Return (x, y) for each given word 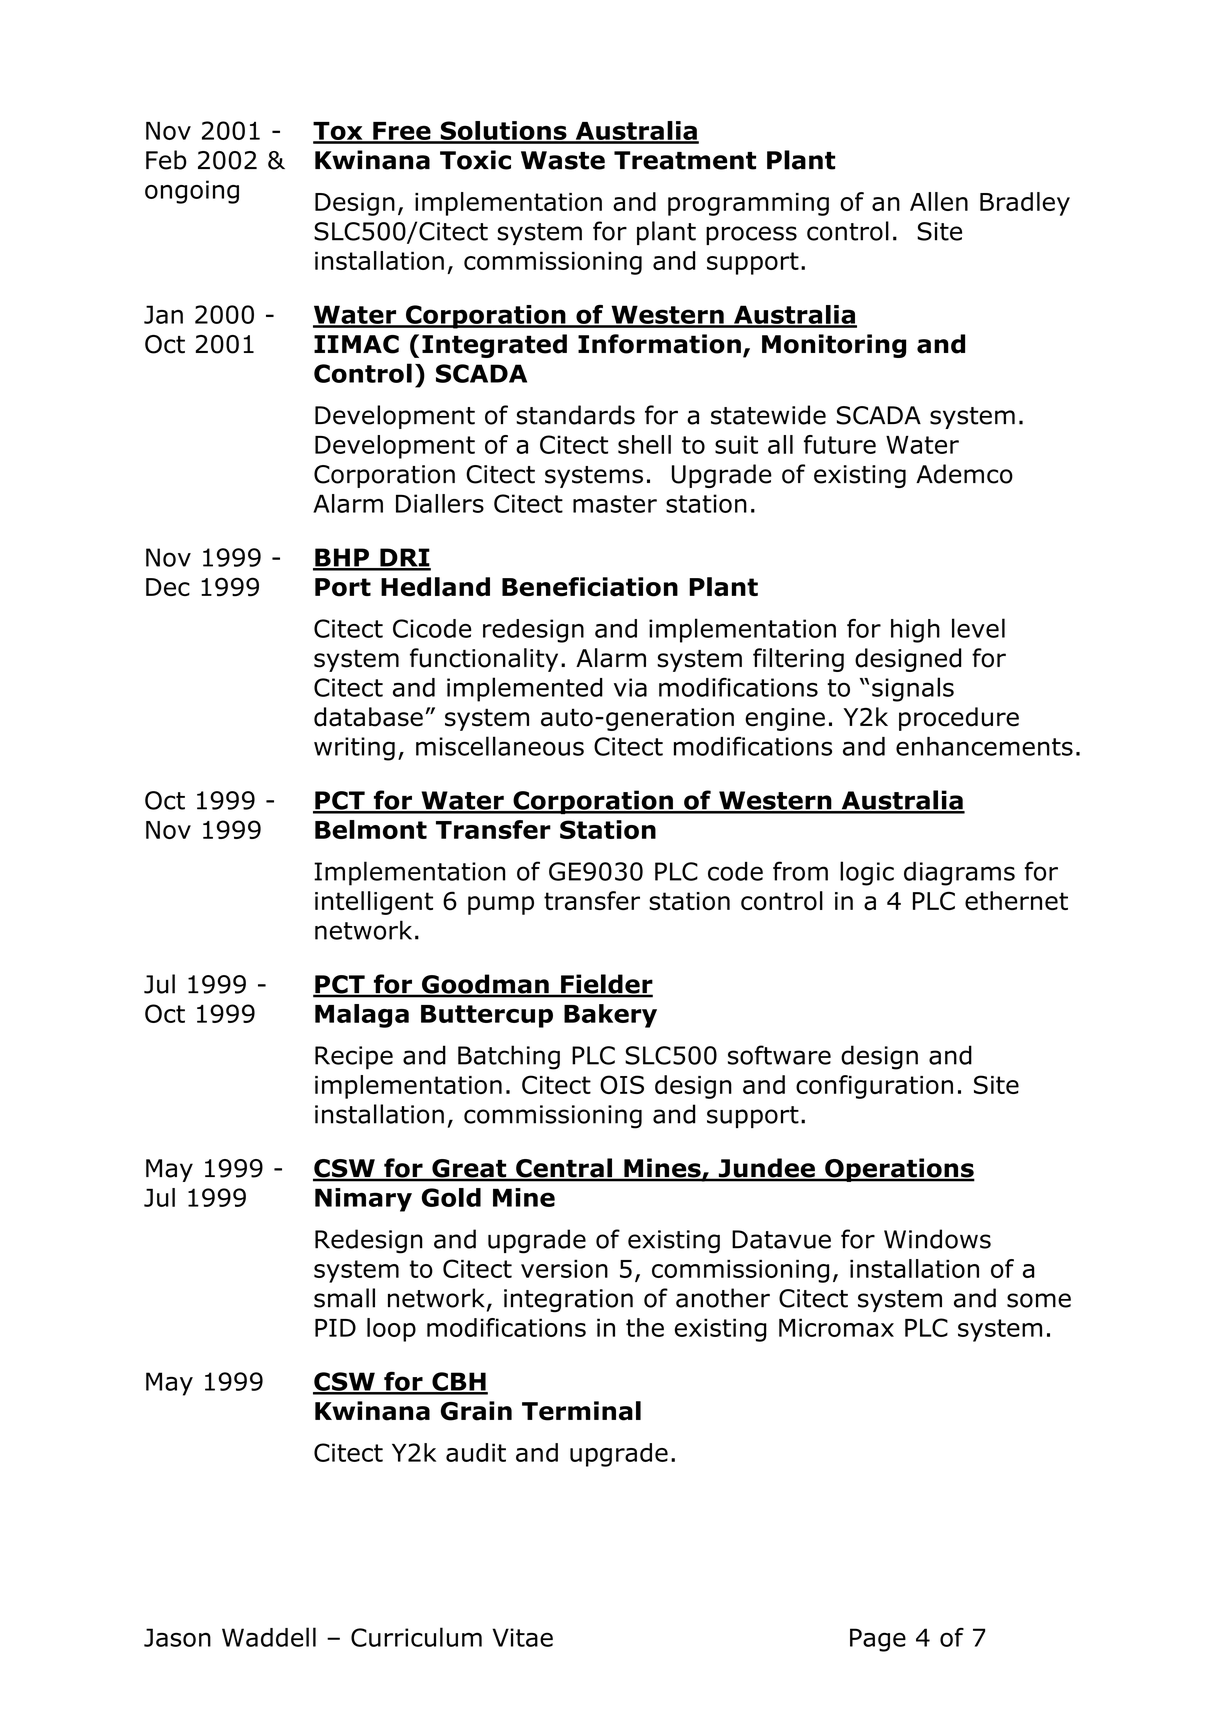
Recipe (354, 1058)
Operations (899, 1170)
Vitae (522, 1637)
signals (913, 689)
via (630, 687)
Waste (563, 160)
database (368, 717)
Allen (939, 201)
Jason (177, 1637)
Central (564, 1169)
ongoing (192, 192)
